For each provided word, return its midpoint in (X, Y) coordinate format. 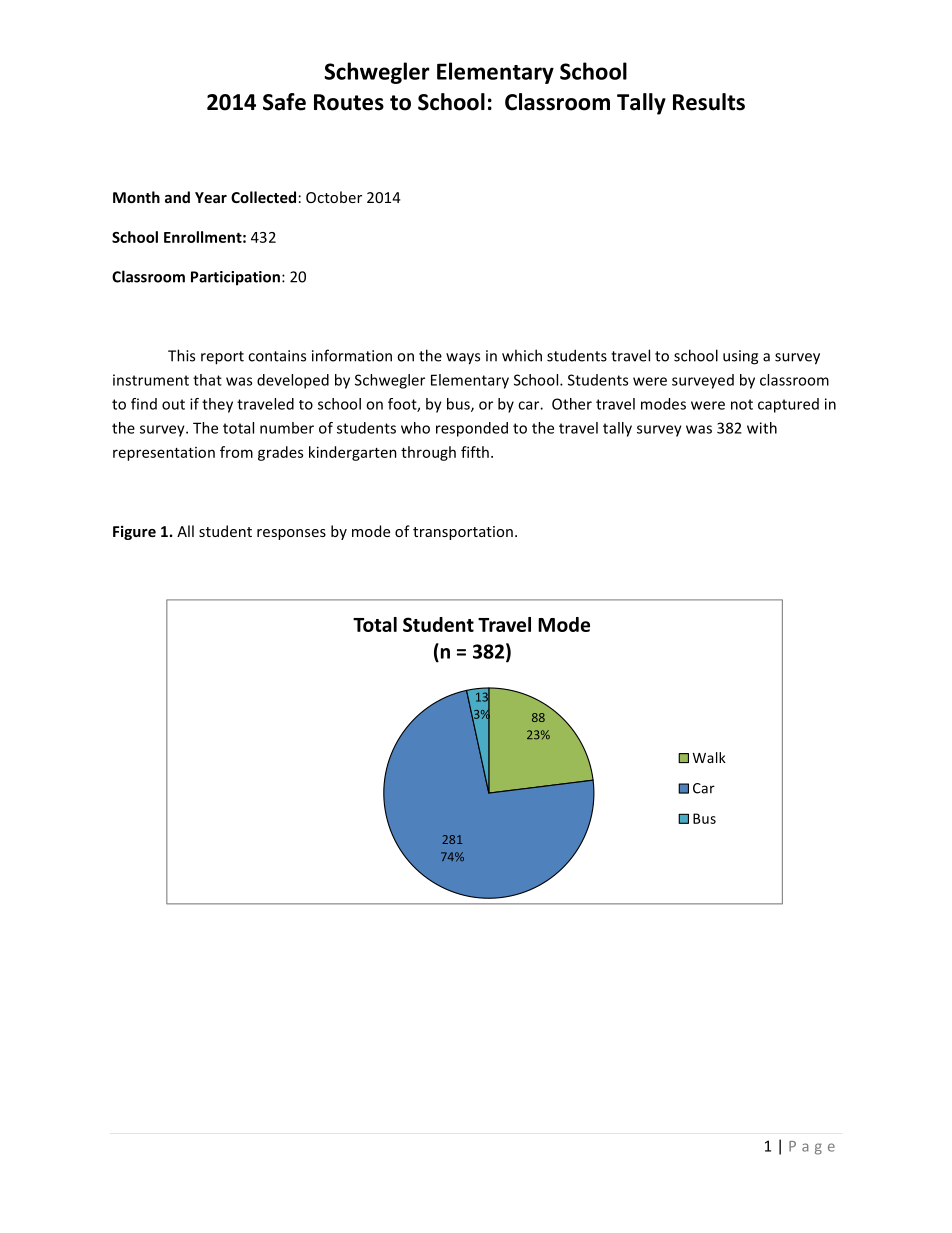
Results (709, 102)
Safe (284, 102)
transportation (463, 533)
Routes (349, 102)
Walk (709, 757)
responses (291, 534)
